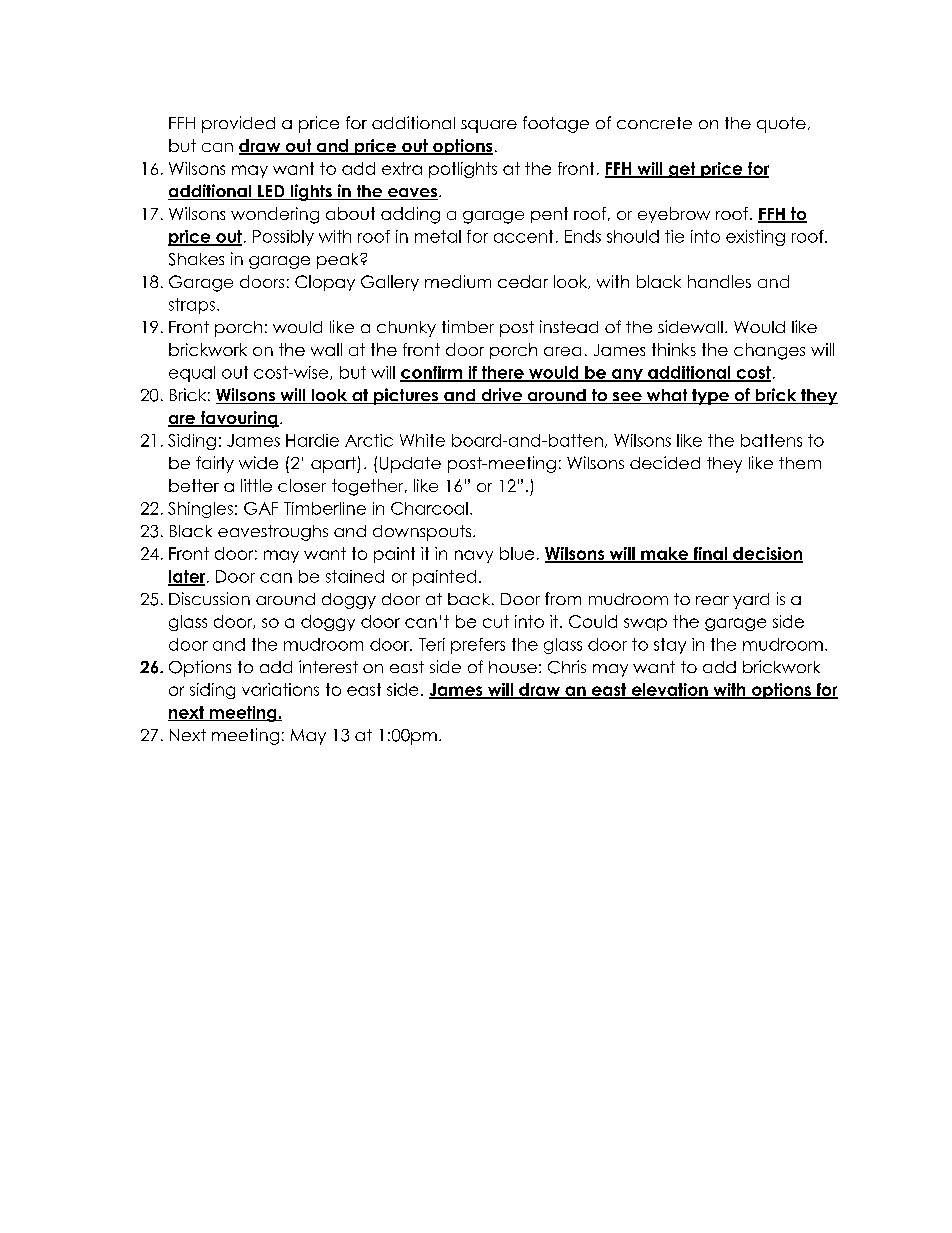  I want to click on little, so click(256, 485).
